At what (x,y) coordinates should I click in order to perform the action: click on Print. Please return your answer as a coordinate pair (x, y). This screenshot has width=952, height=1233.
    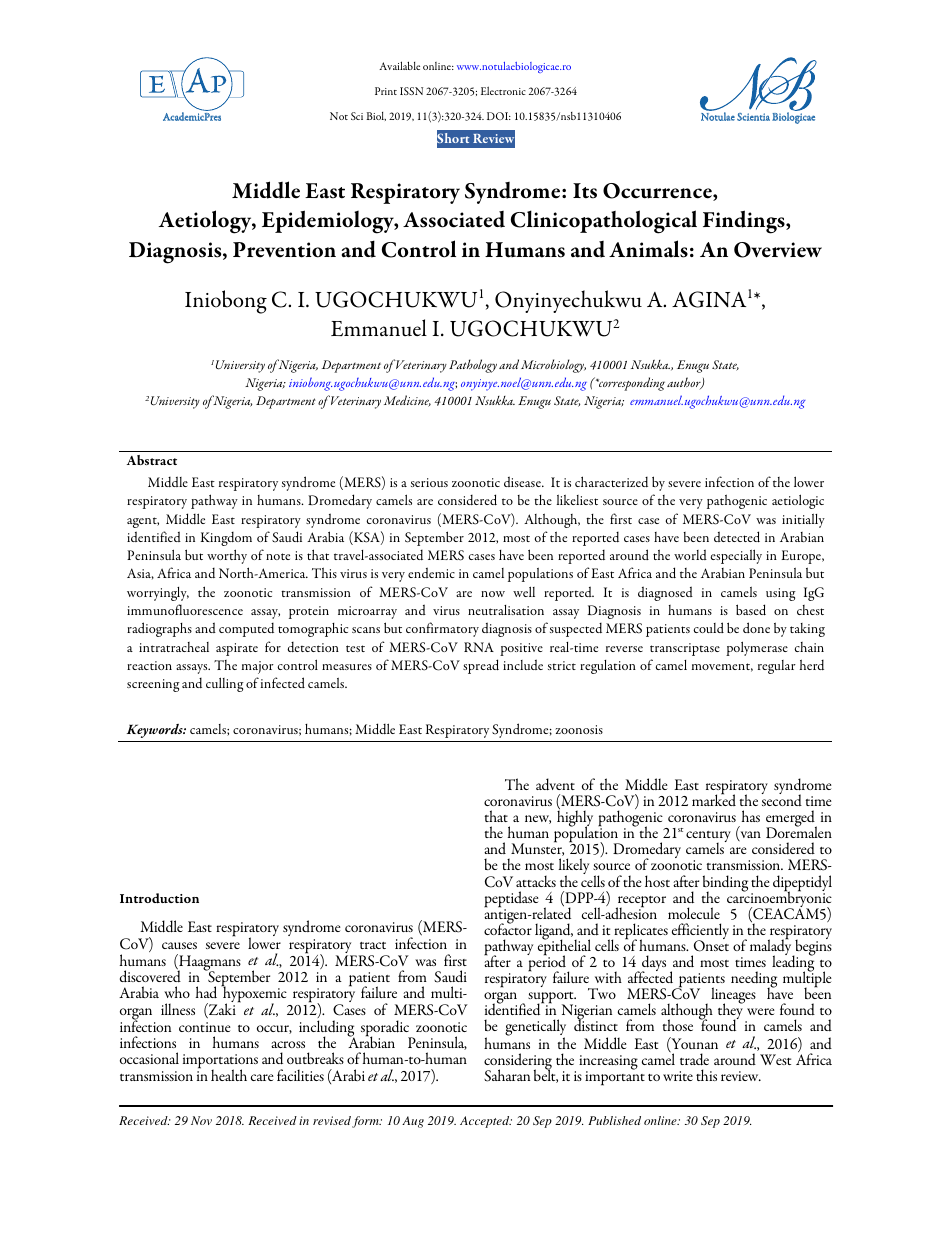
    Looking at the image, I should click on (386, 91).
